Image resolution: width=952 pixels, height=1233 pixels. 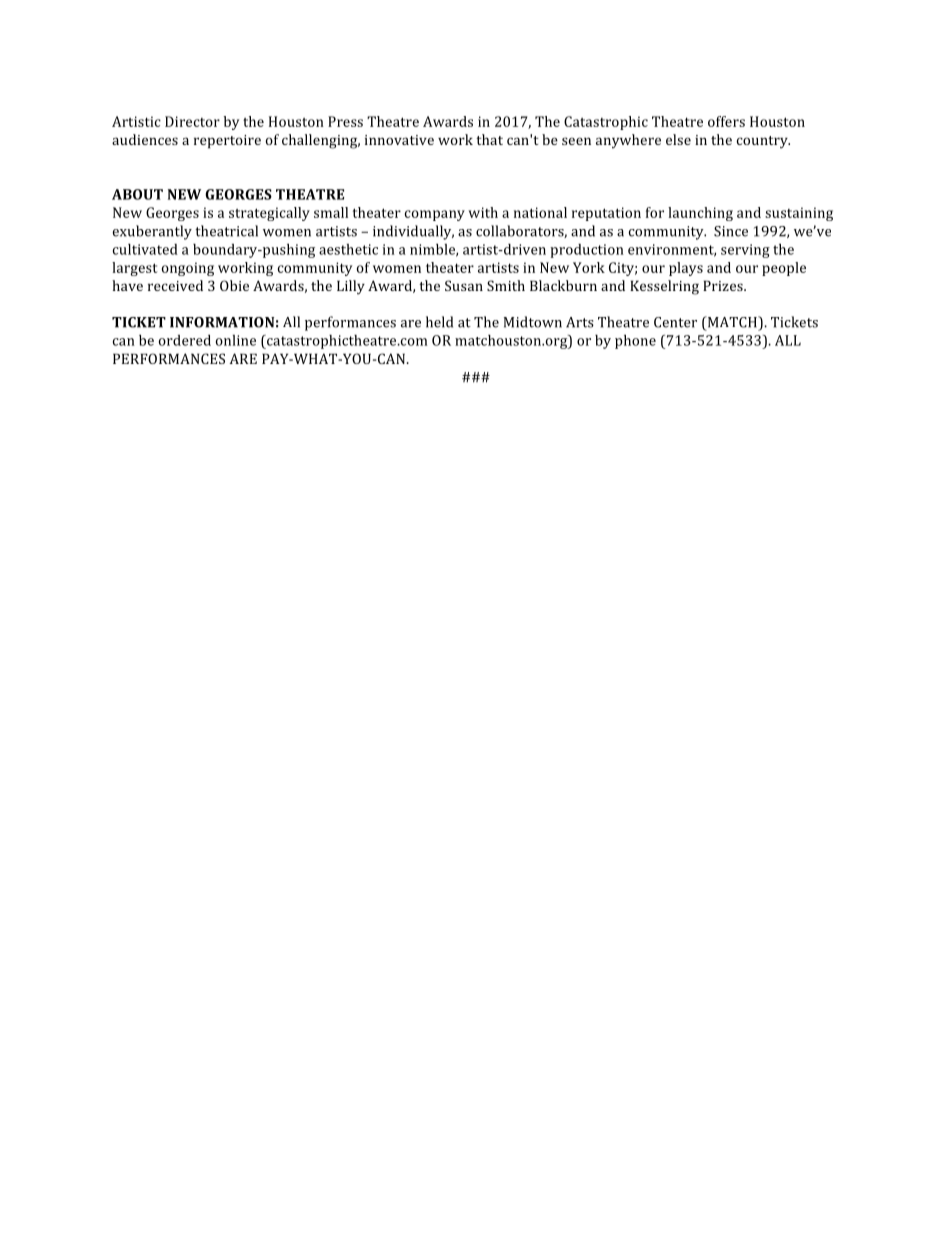 What do you see at coordinates (234, 285) in the screenshot?
I see `Obie` at bounding box center [234, 285].
